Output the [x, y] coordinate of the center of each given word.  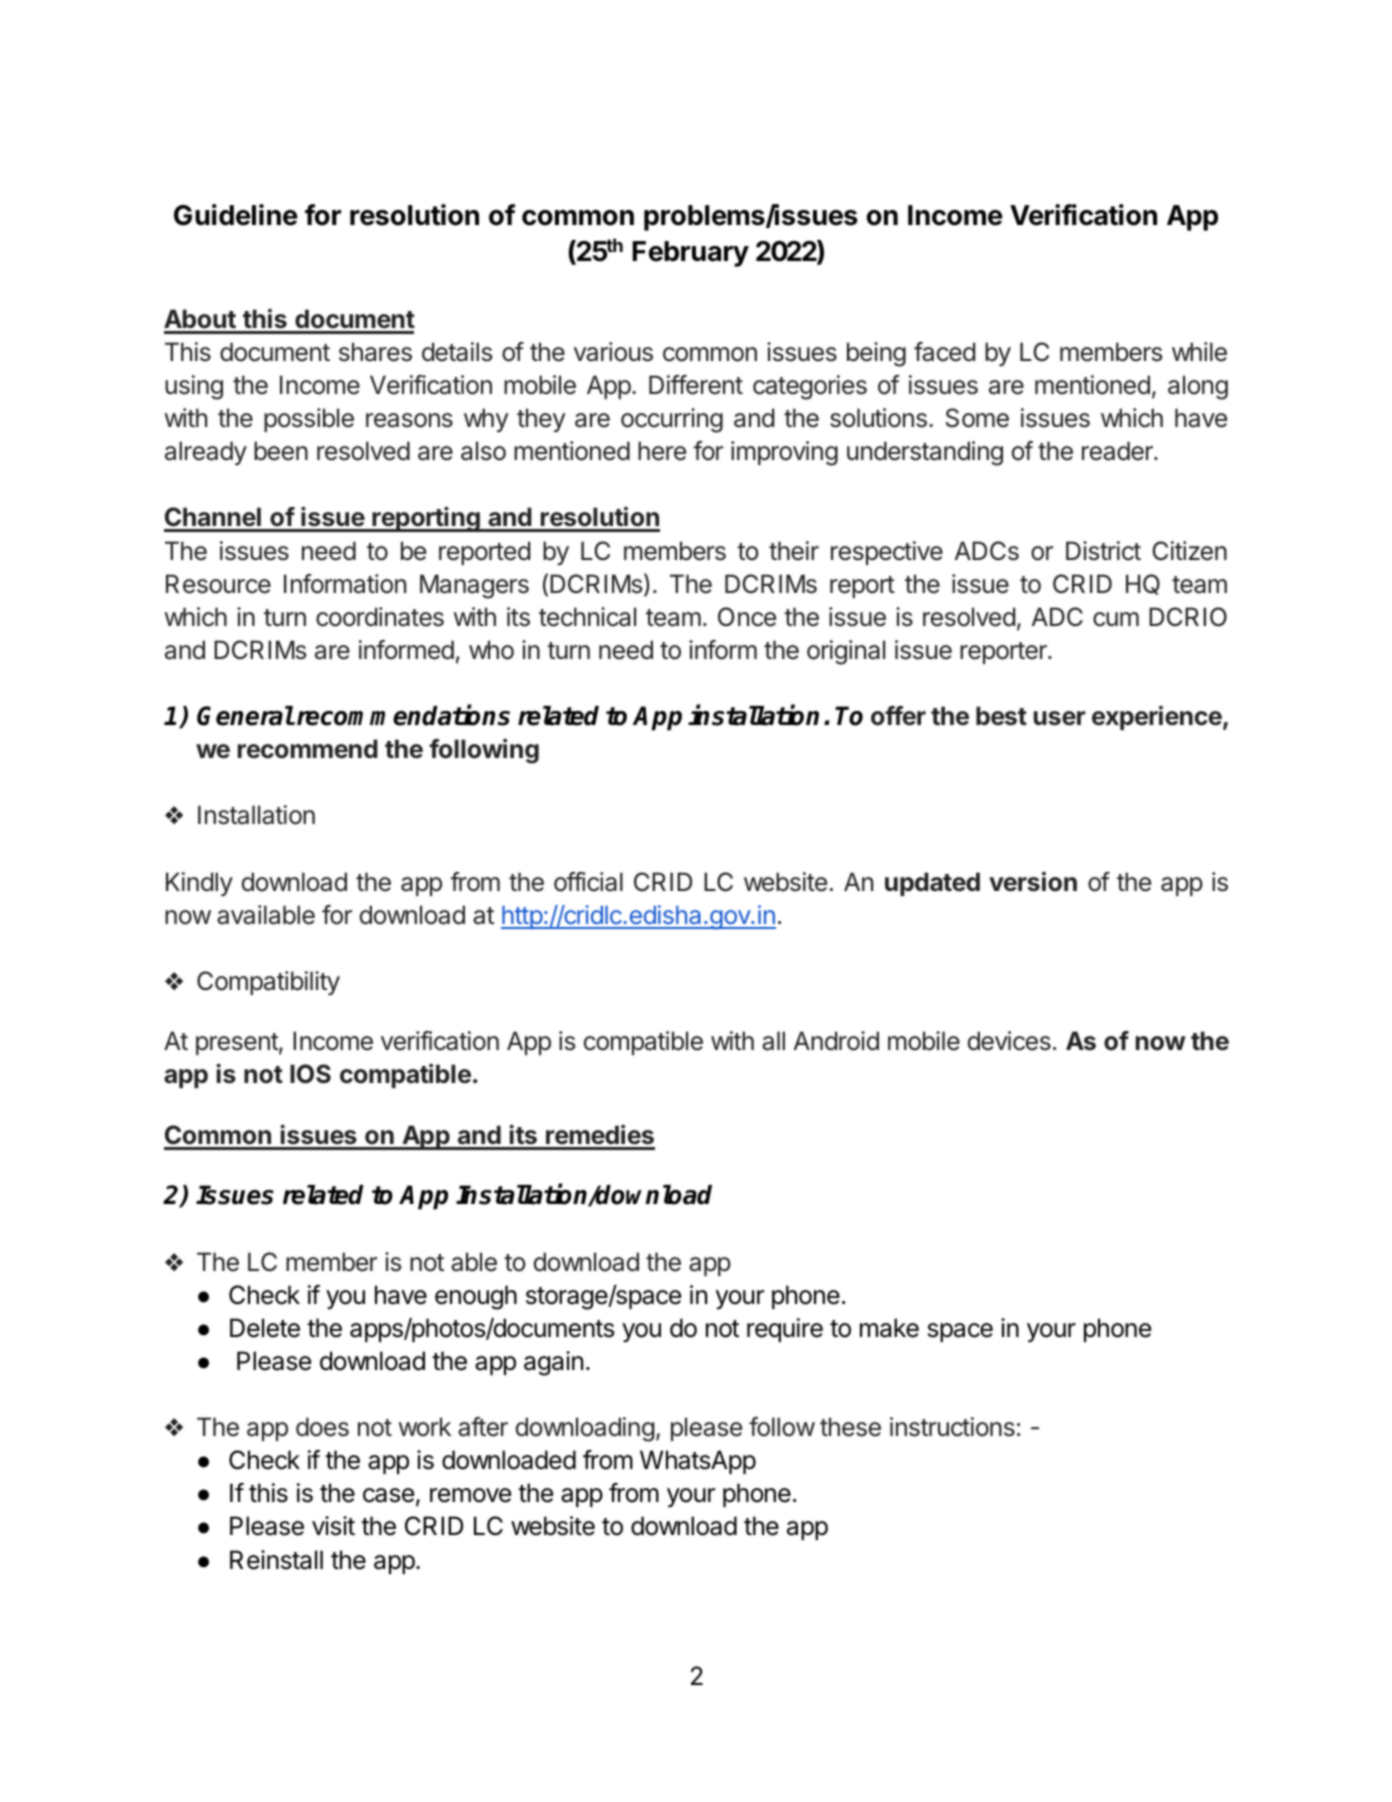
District [1103, 551]
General [245, 716]
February [690, 254]
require [785, 1330]
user [1060, 718]
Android [836, 1041]
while [1199, 352]
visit [333, 1526]
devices [1009, 1041]
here [662, 451]
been [281, 451]
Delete [265, 1328]
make [889, 1328]
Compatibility [268, 983]
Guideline [236, 215]
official [588, 882]
